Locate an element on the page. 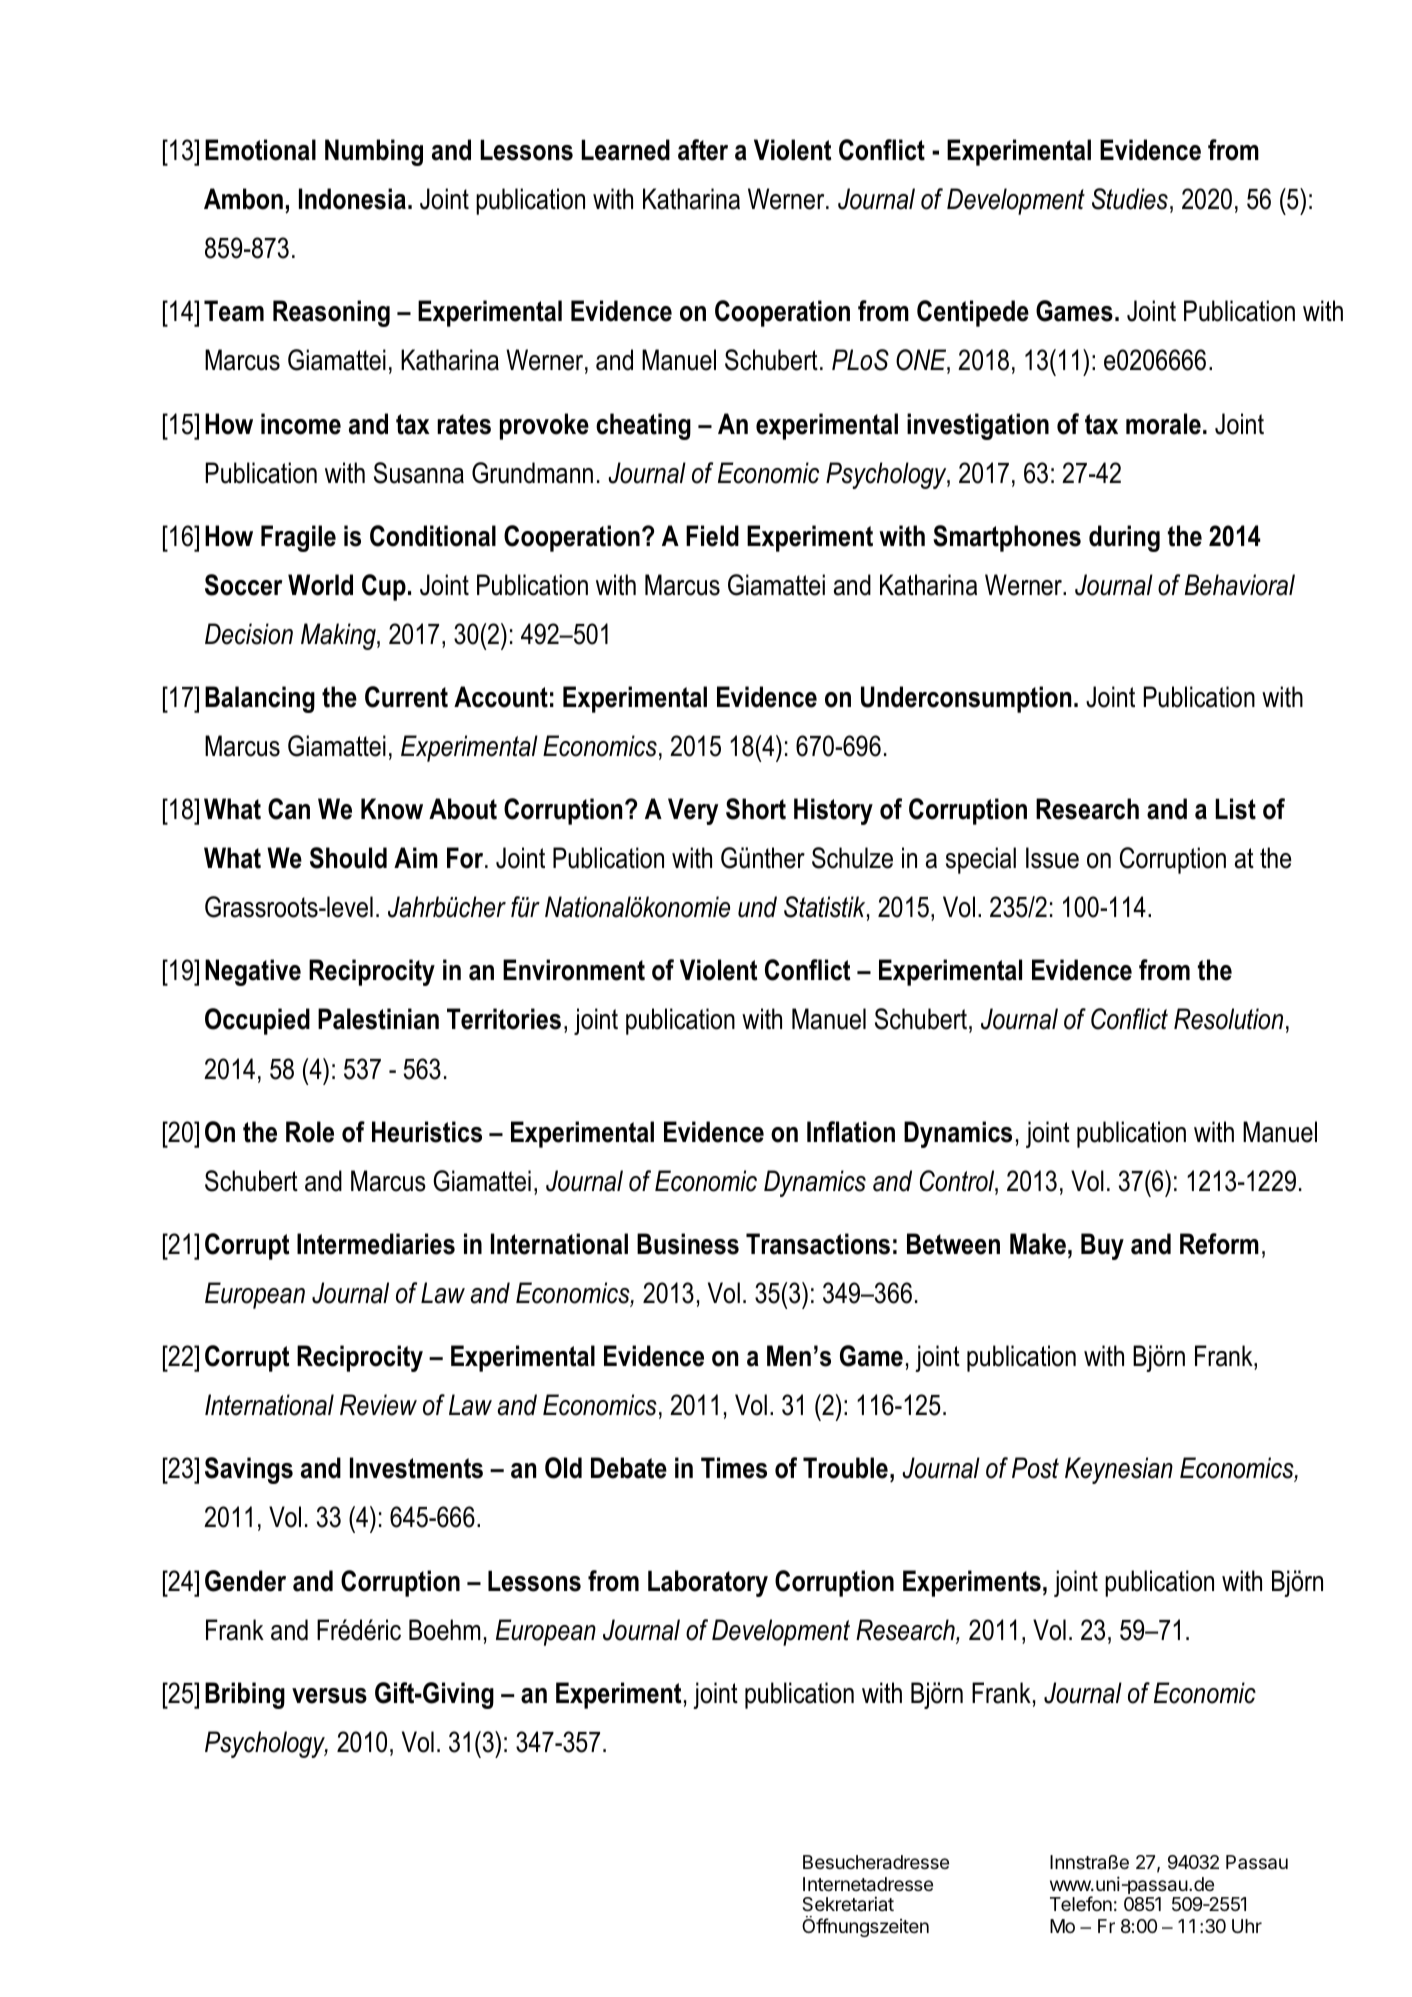  versus is located at coordinates (329, 1696).
